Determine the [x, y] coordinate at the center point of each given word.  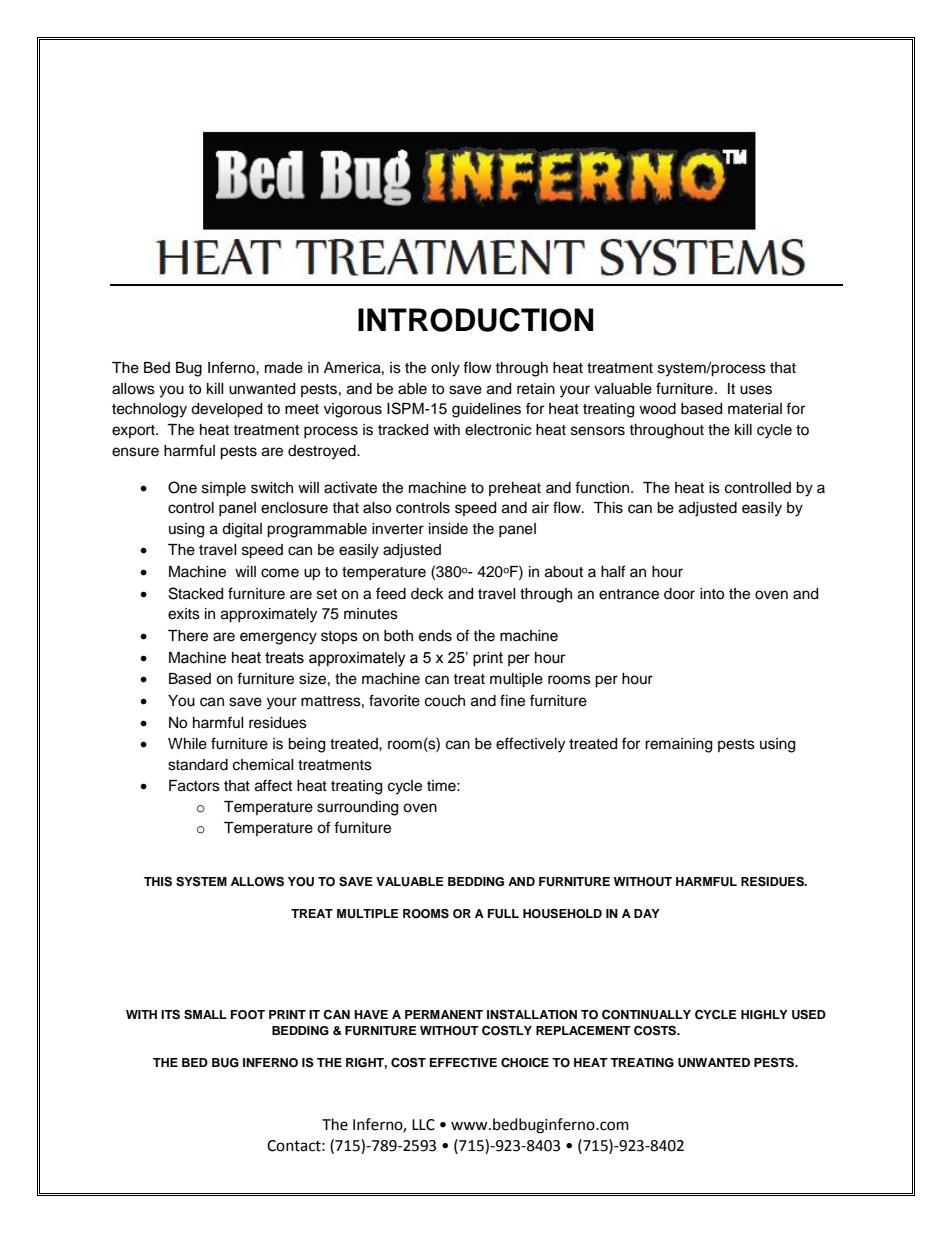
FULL [503, 914]
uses [756, 390]
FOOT [248, 1015]
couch [445, 701]
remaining [678, 745]
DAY [647, 913]
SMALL [205, 1015]
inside [448, 529]
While [187, 744]
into [712, 594]
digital [242, 530]
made [284, 368]
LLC [423, 1125]
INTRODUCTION [475, 320]
